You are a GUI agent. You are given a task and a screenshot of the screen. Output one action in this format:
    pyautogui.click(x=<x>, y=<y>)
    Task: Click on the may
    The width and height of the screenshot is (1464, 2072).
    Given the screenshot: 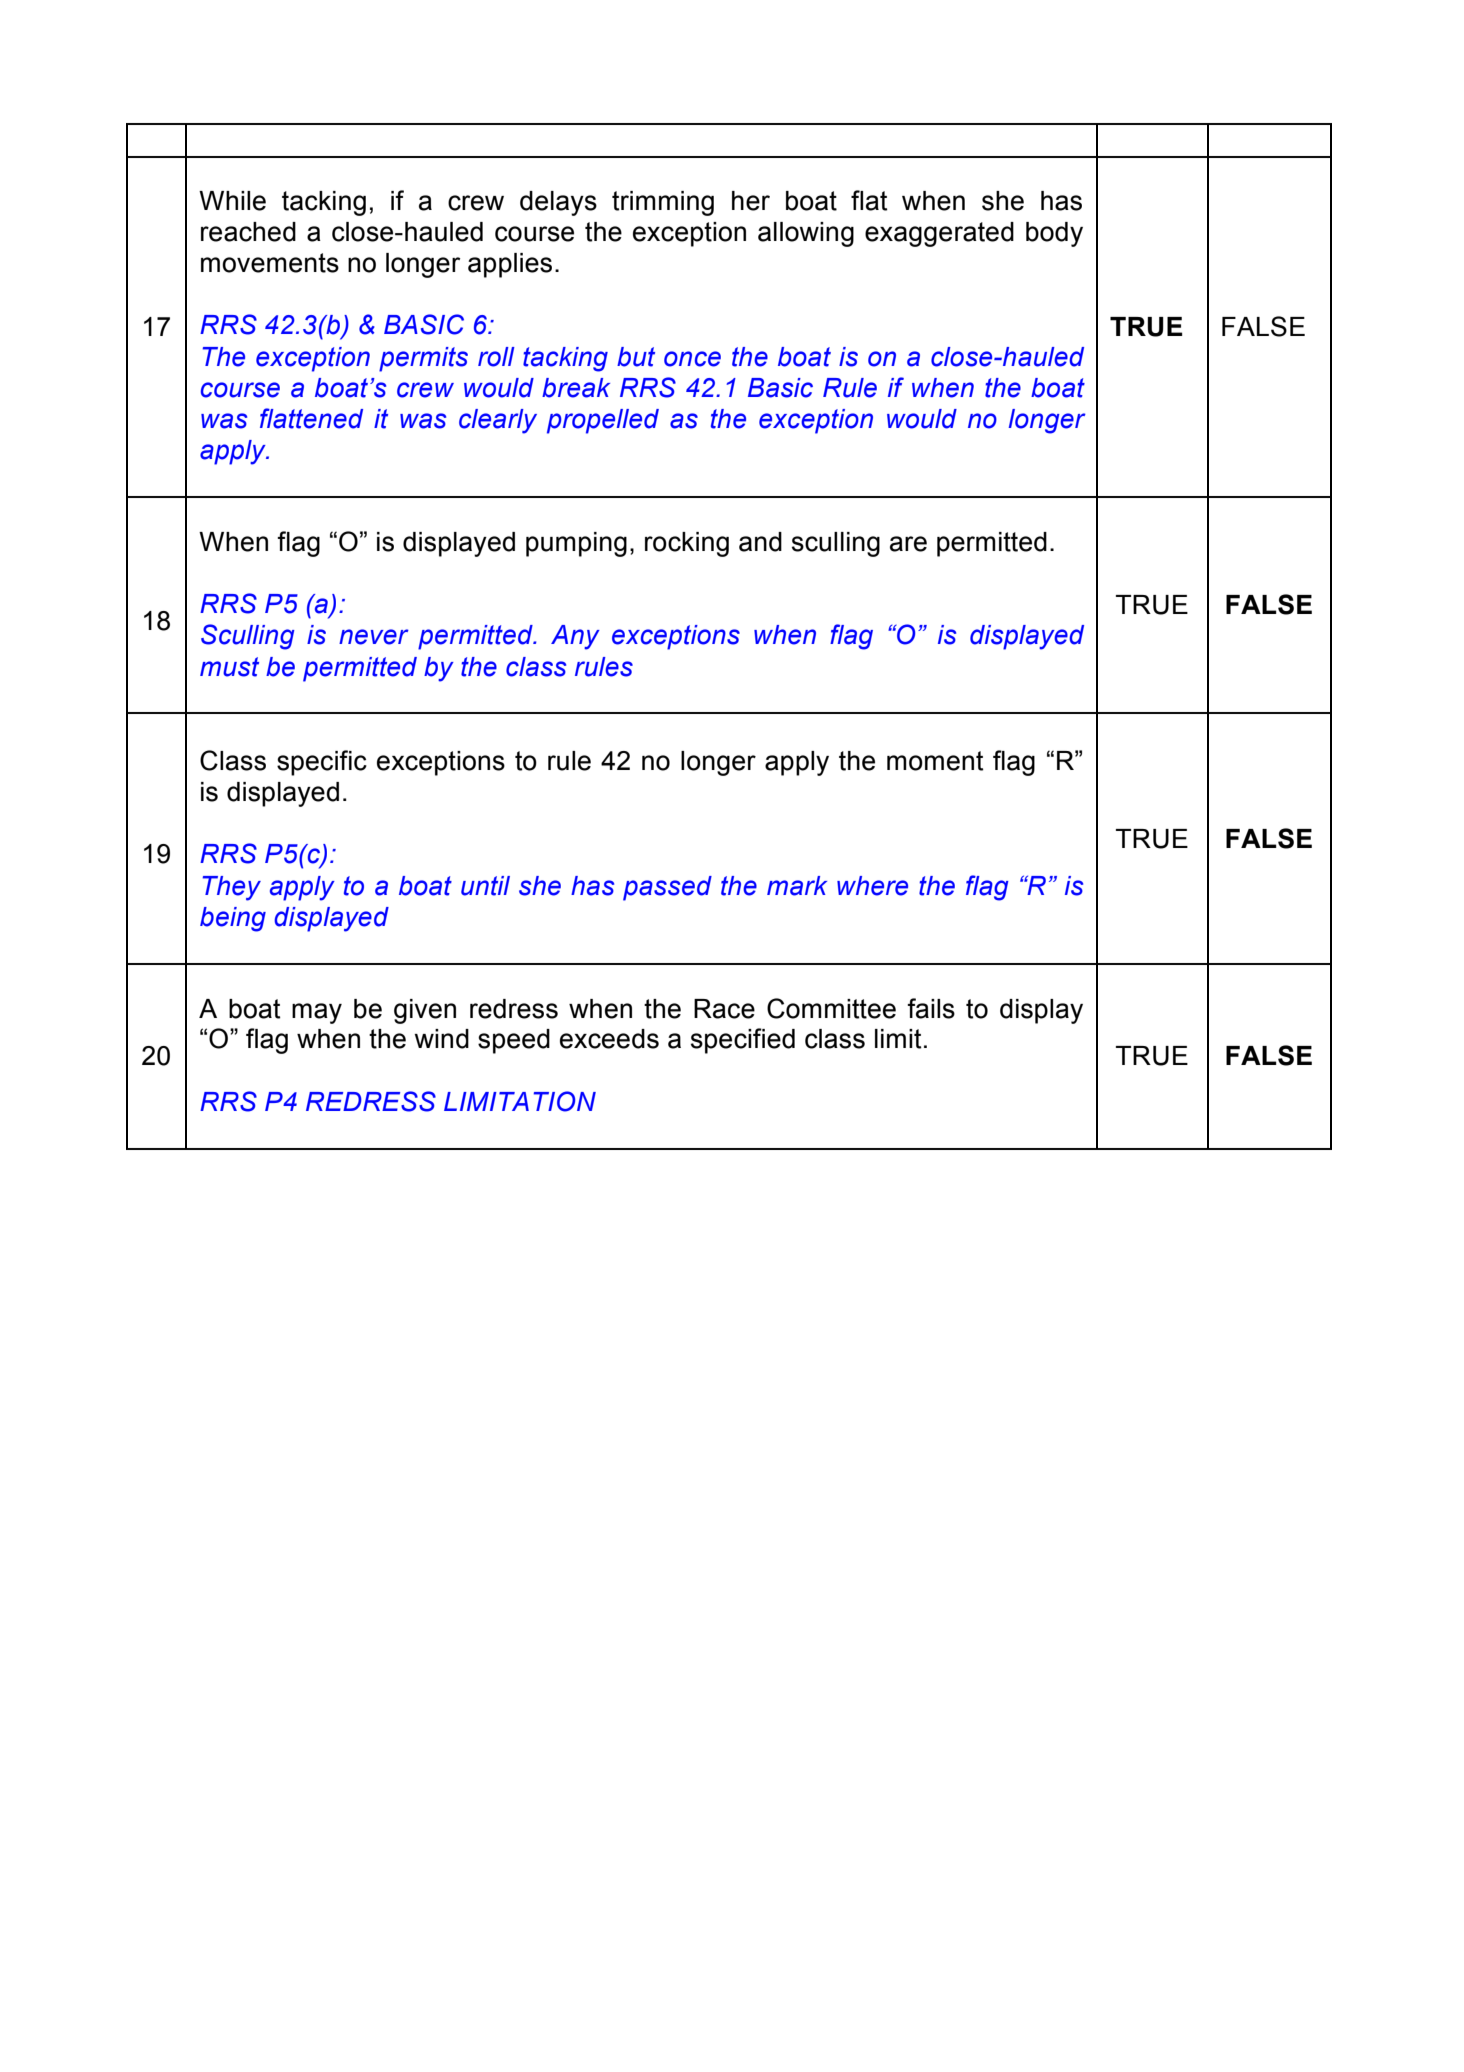 What is the action you would take?
    pyautogui.click(x=317, y=1013)
